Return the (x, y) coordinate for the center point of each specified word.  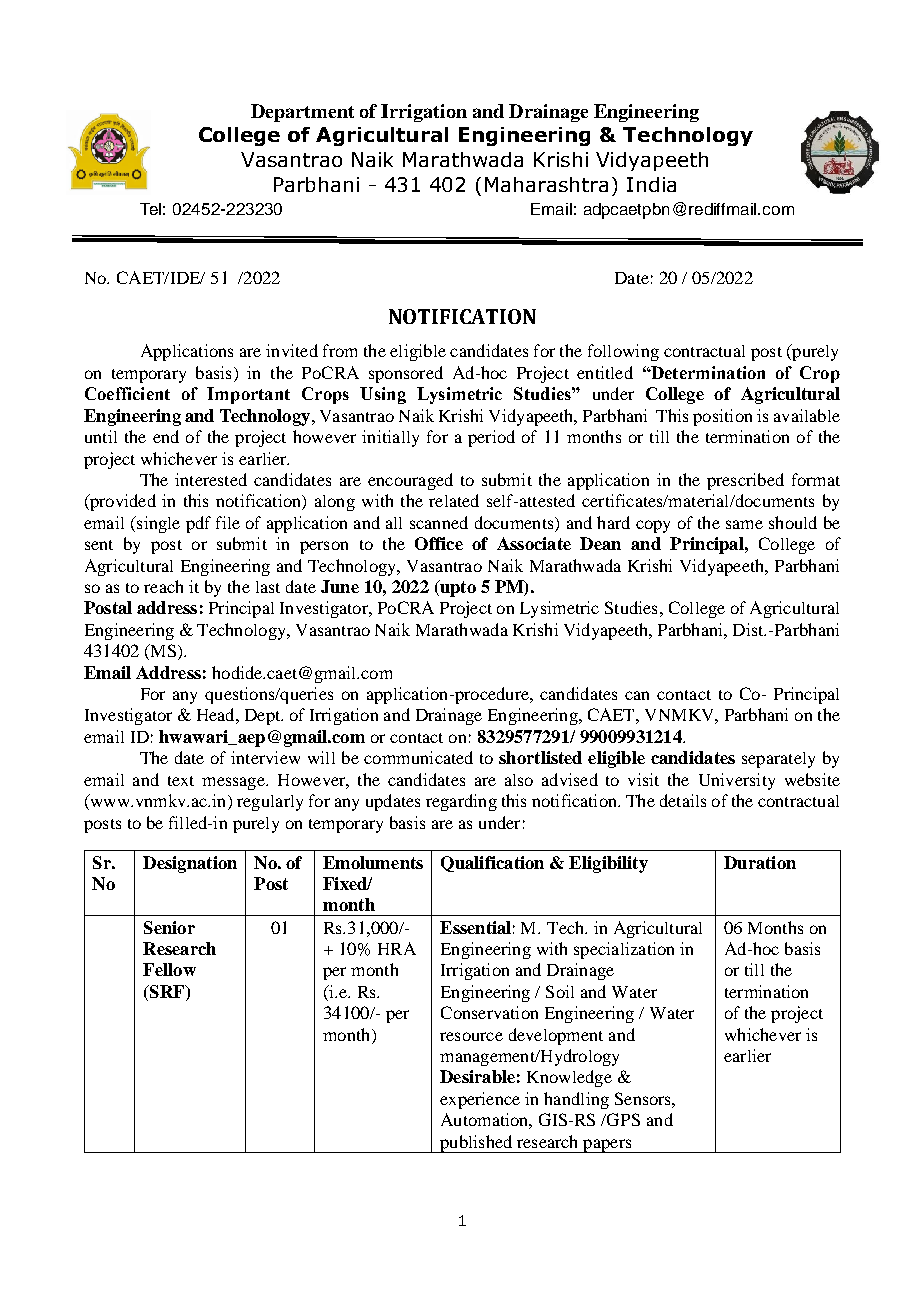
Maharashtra (546, 184)
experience (480, 1100)
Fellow (169, 969)
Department (302, 113)
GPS (622, 1119)
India (651, 184)
